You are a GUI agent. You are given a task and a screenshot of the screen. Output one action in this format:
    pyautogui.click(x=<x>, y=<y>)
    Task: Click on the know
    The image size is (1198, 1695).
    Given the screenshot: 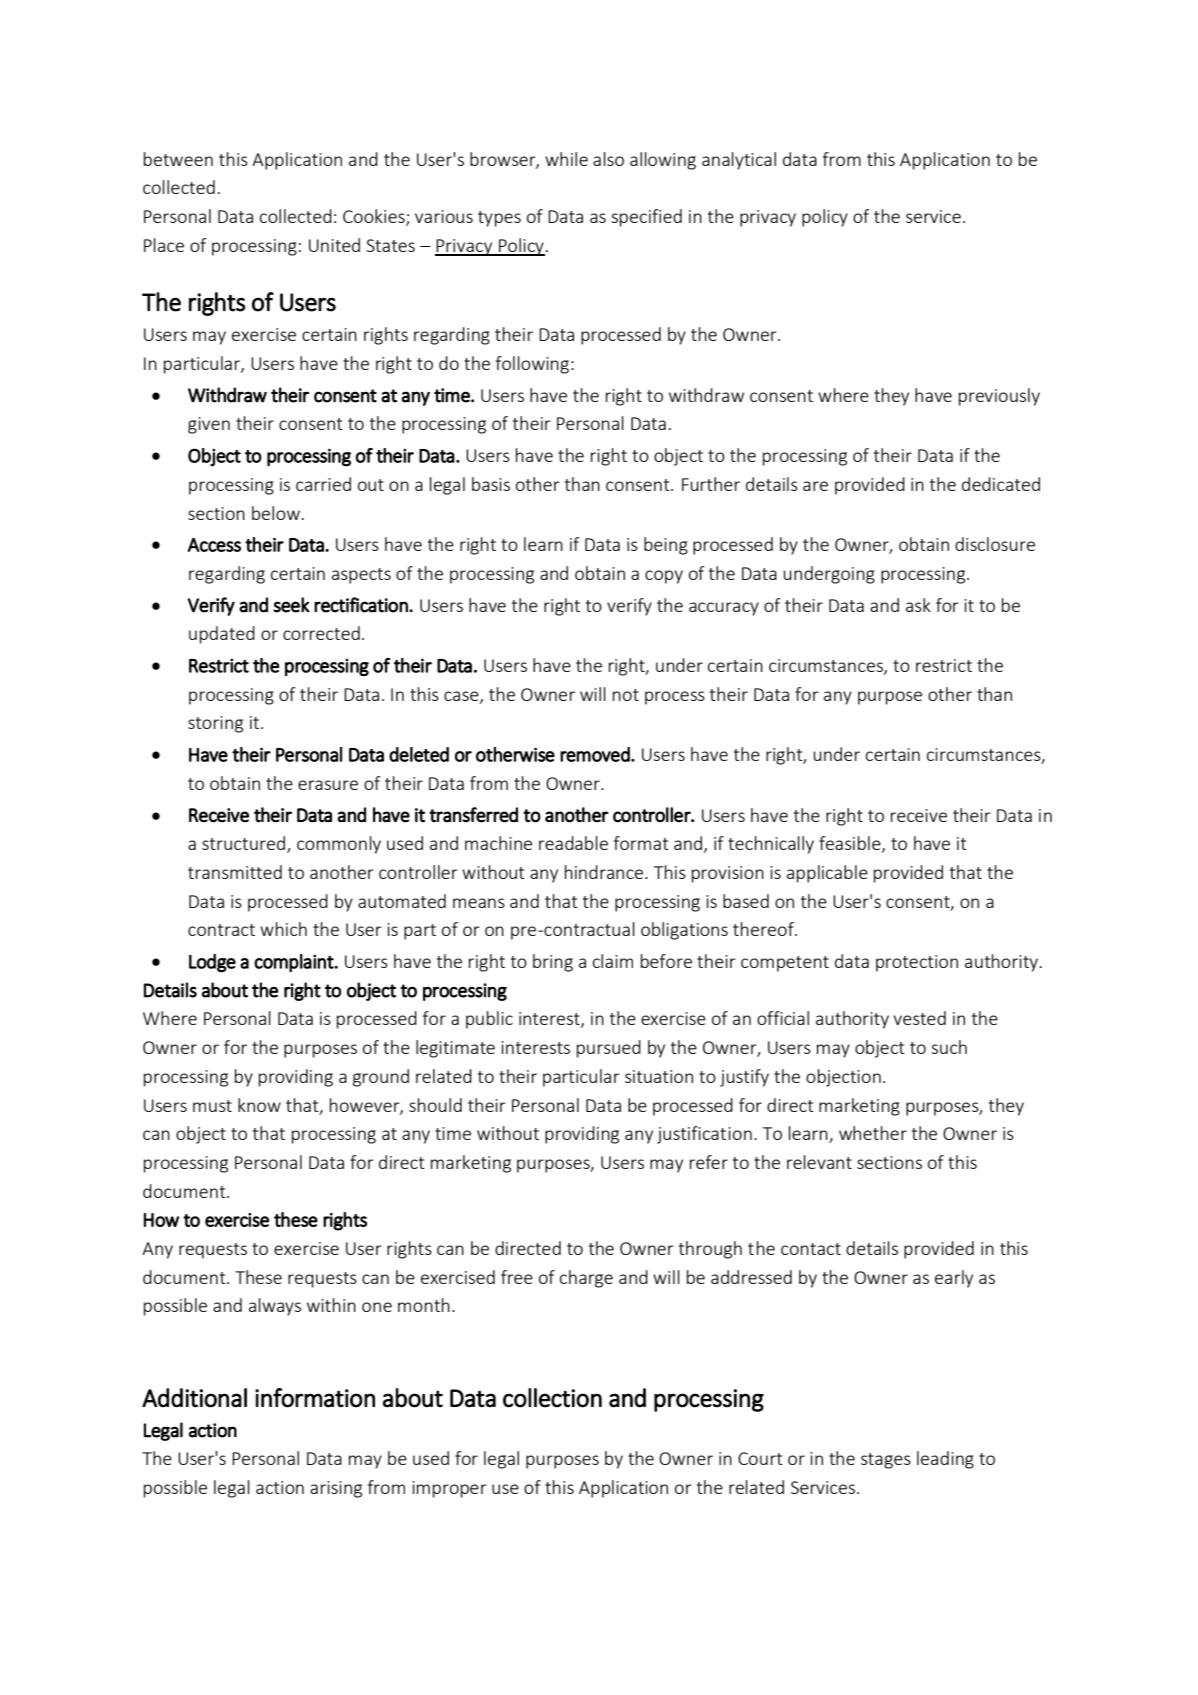 What is the action you would take?
    pyautogui.click(x=259, y=1105)
